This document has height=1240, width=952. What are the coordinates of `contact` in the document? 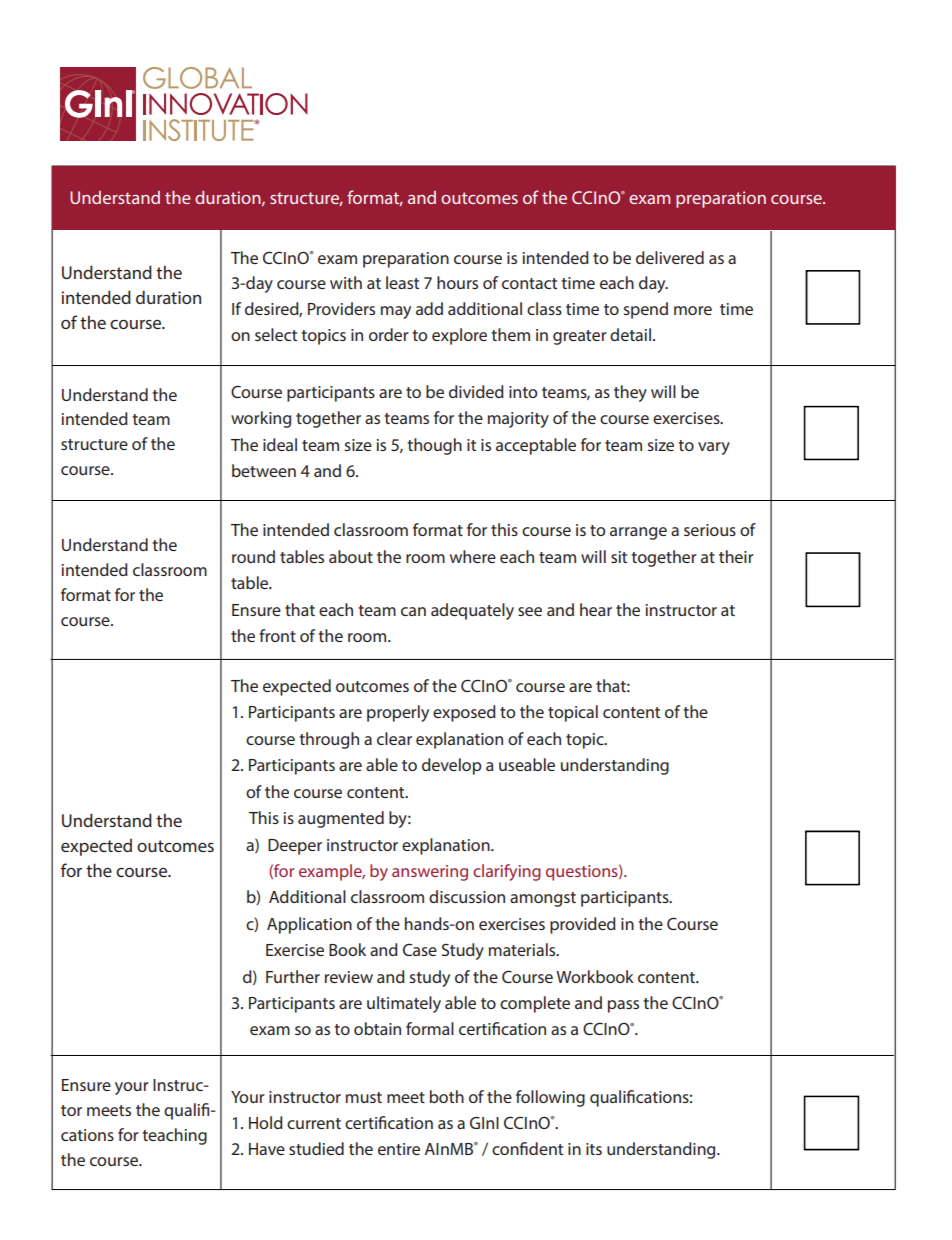 It's located at (529, 283).
